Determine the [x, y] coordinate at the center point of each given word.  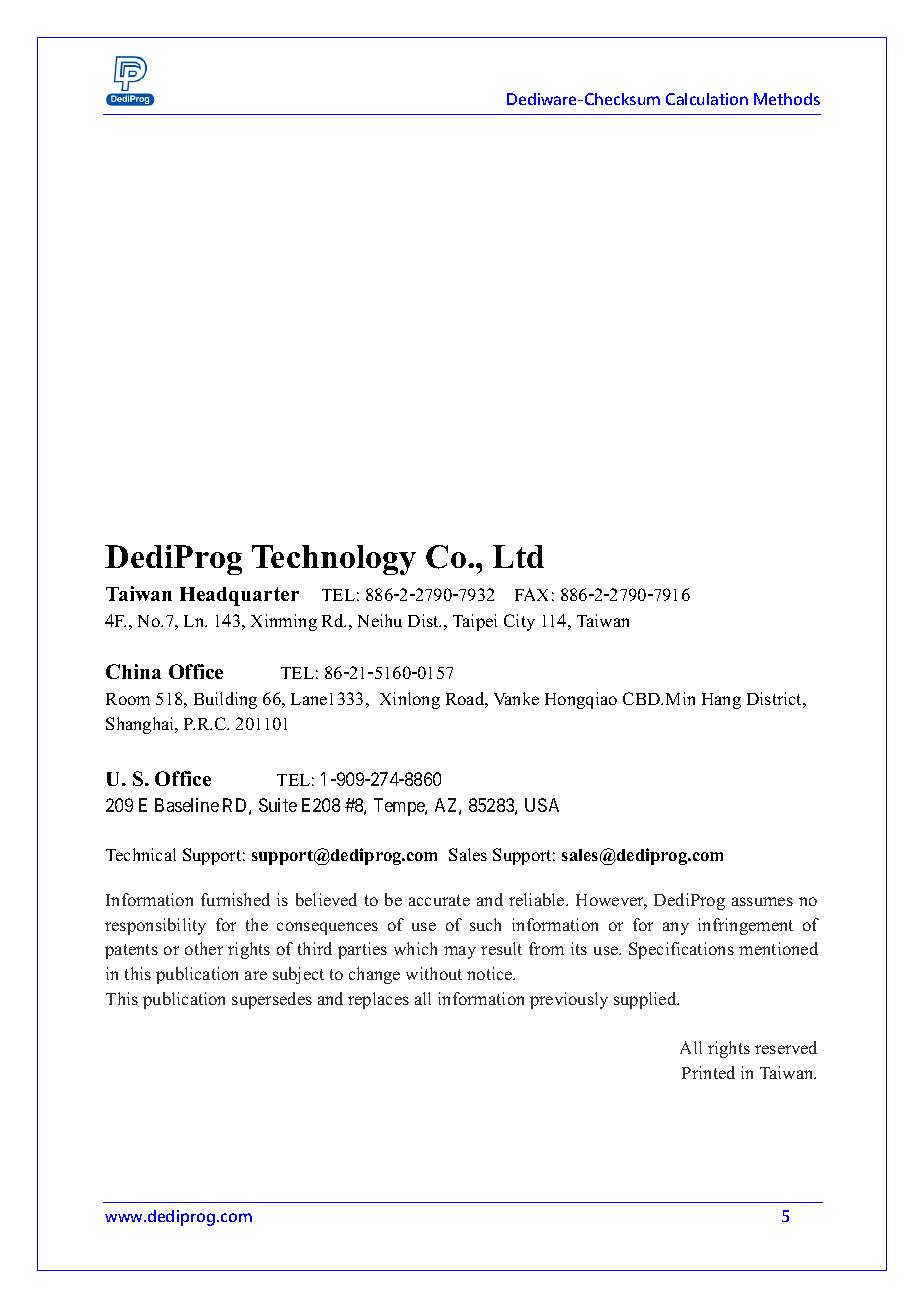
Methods [787, 99]
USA [542, 805]
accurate [439, 900]
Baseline [187, 805]
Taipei [475, 622]
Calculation [707, 99]
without [434, 973]
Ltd [518, 556]
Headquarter [239, 596]
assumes [762, 901]
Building [225, 700]
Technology [334, 560]
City [519, 622]
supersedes [272, 1000]
